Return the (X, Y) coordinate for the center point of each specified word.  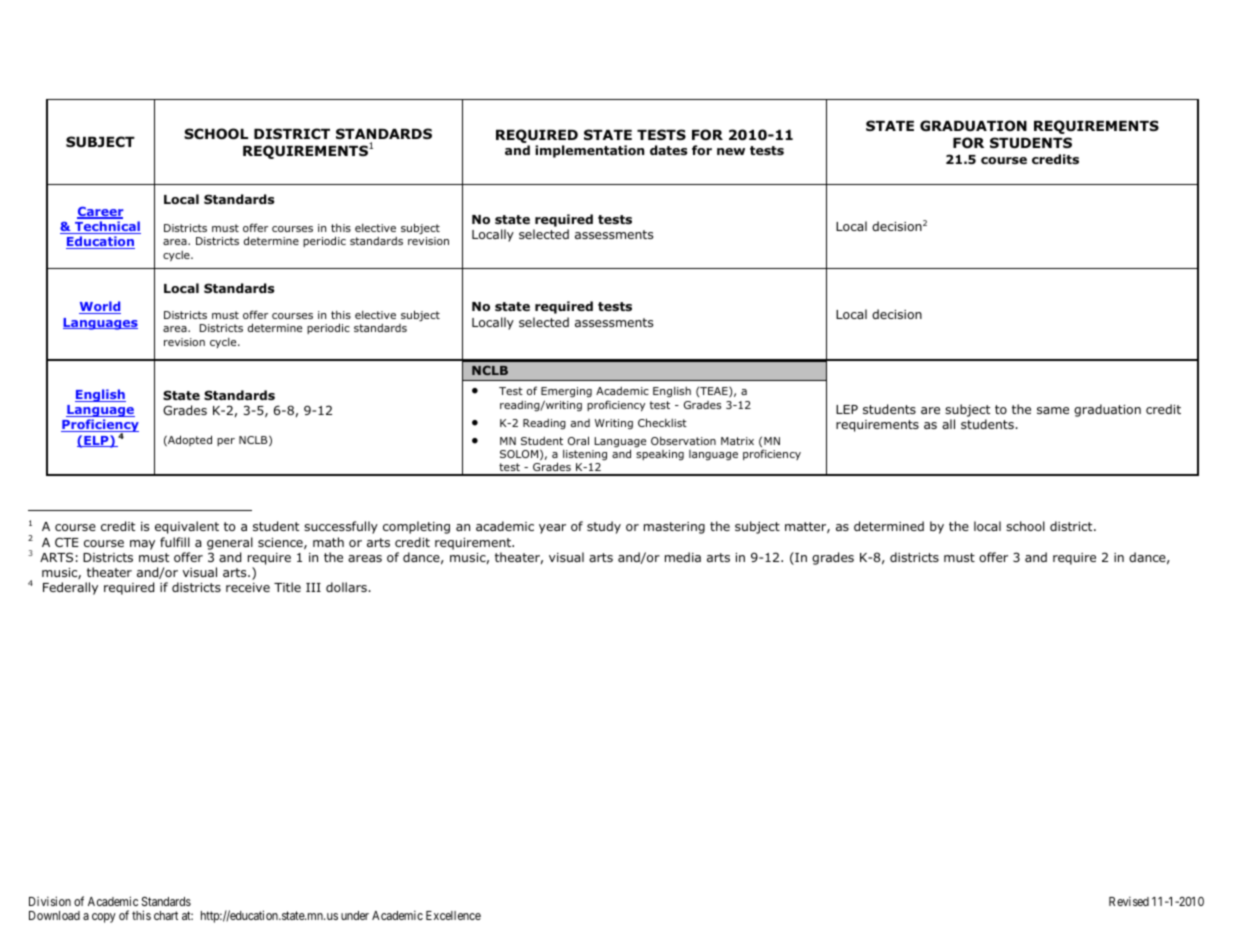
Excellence (453, 915)
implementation (589, 151)
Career (100, 213)
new (731, 151)
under (355, 915)
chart (166, 915)
